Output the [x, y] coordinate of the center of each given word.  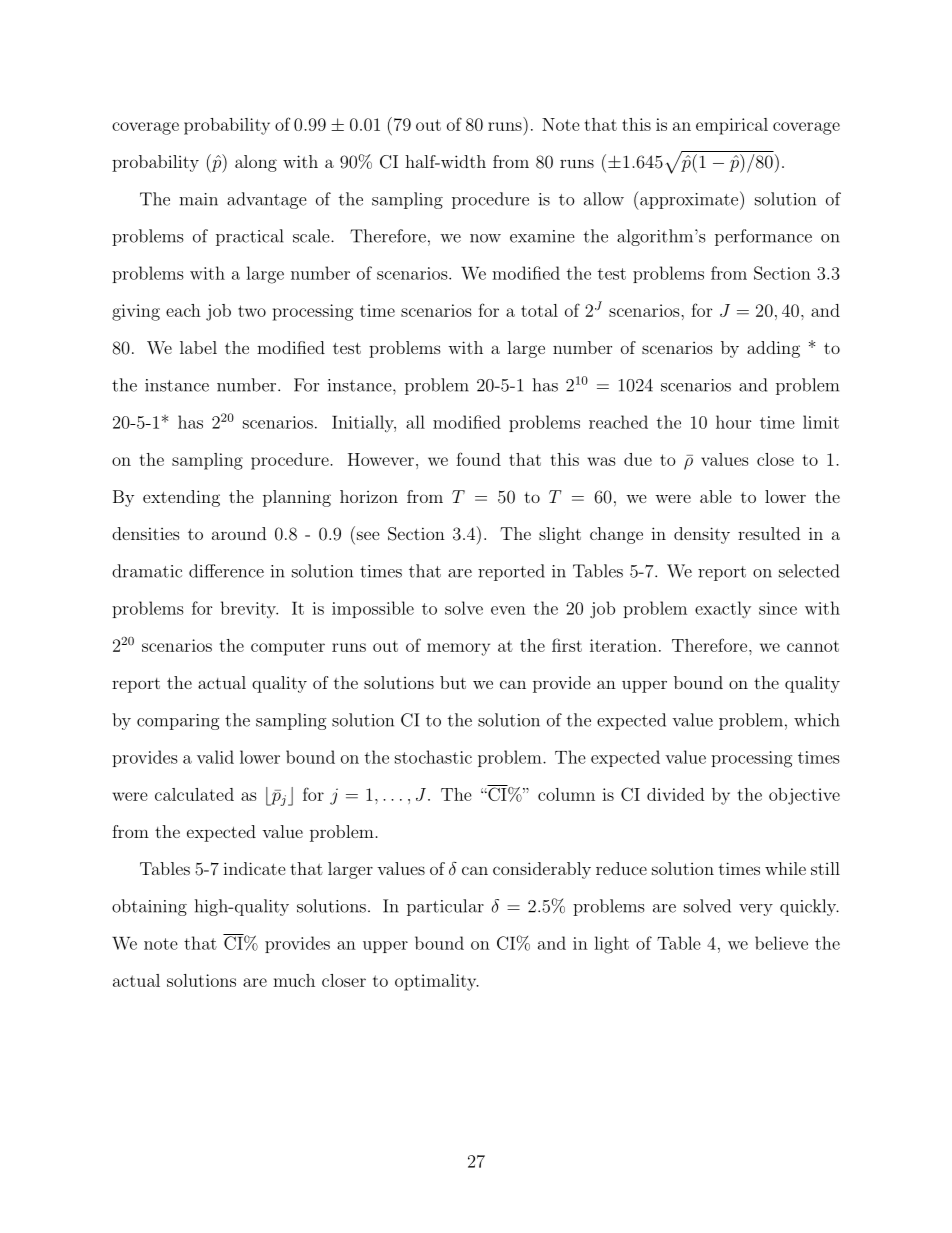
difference [226, 571]
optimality [436, 982]
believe [781, 943]
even [508, 610]
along [256, 163]
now [485, 238]
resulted [769, 533]
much [294, 980]
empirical [732, 126]
